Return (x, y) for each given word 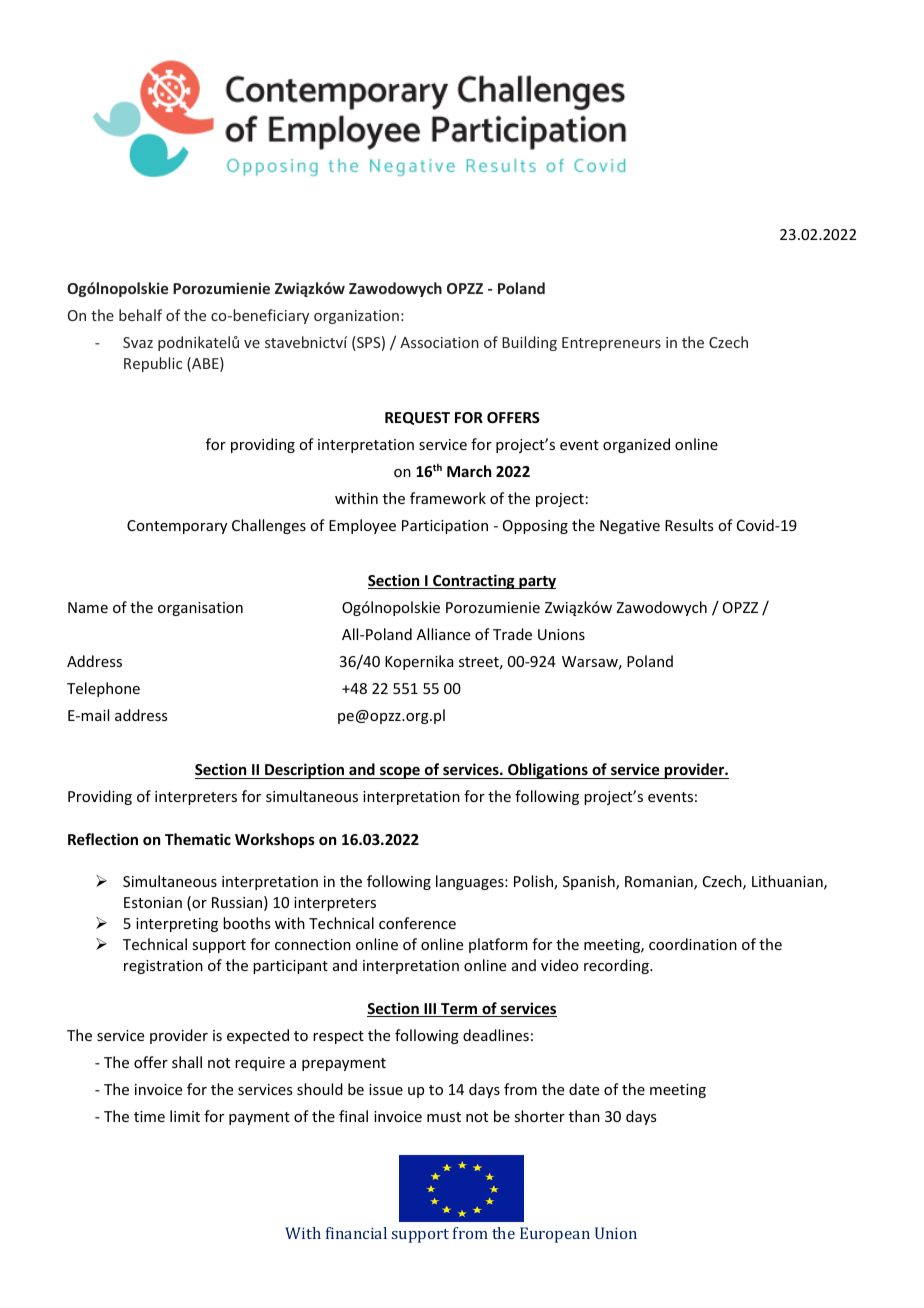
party (536, 582)
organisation (200, 609)
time (149, 1116)
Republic (153, 364)
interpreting (177, 925)
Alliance (443, 634)
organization (356, 317)
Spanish (590, 882)
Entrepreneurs (611, 344)
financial (356, 1233)
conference (417, 923)
